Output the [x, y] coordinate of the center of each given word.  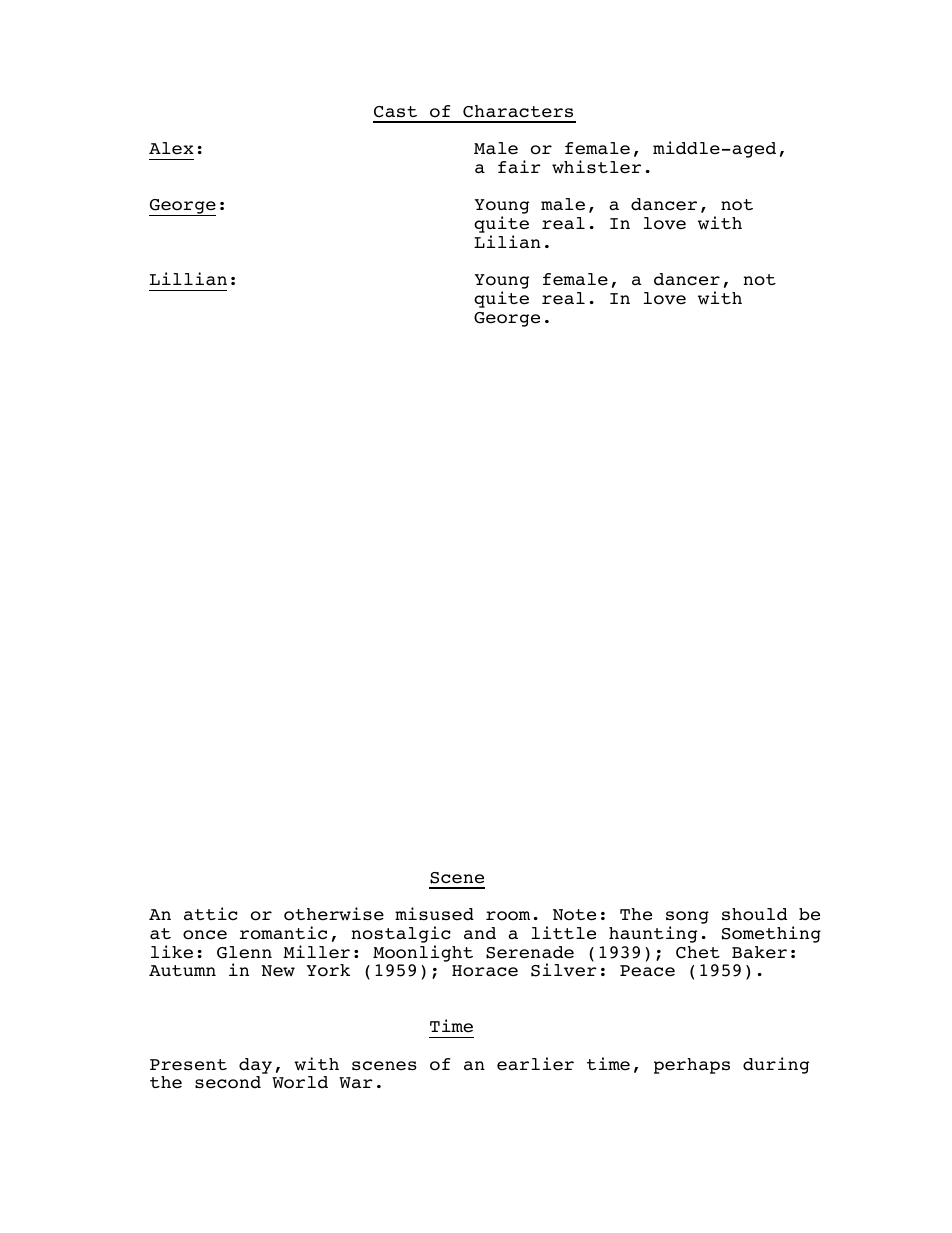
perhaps [692, 1066]
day [255, 1066]
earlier [535, 1064]
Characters [518, 111]
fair [519, 166]
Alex [171, 148]
